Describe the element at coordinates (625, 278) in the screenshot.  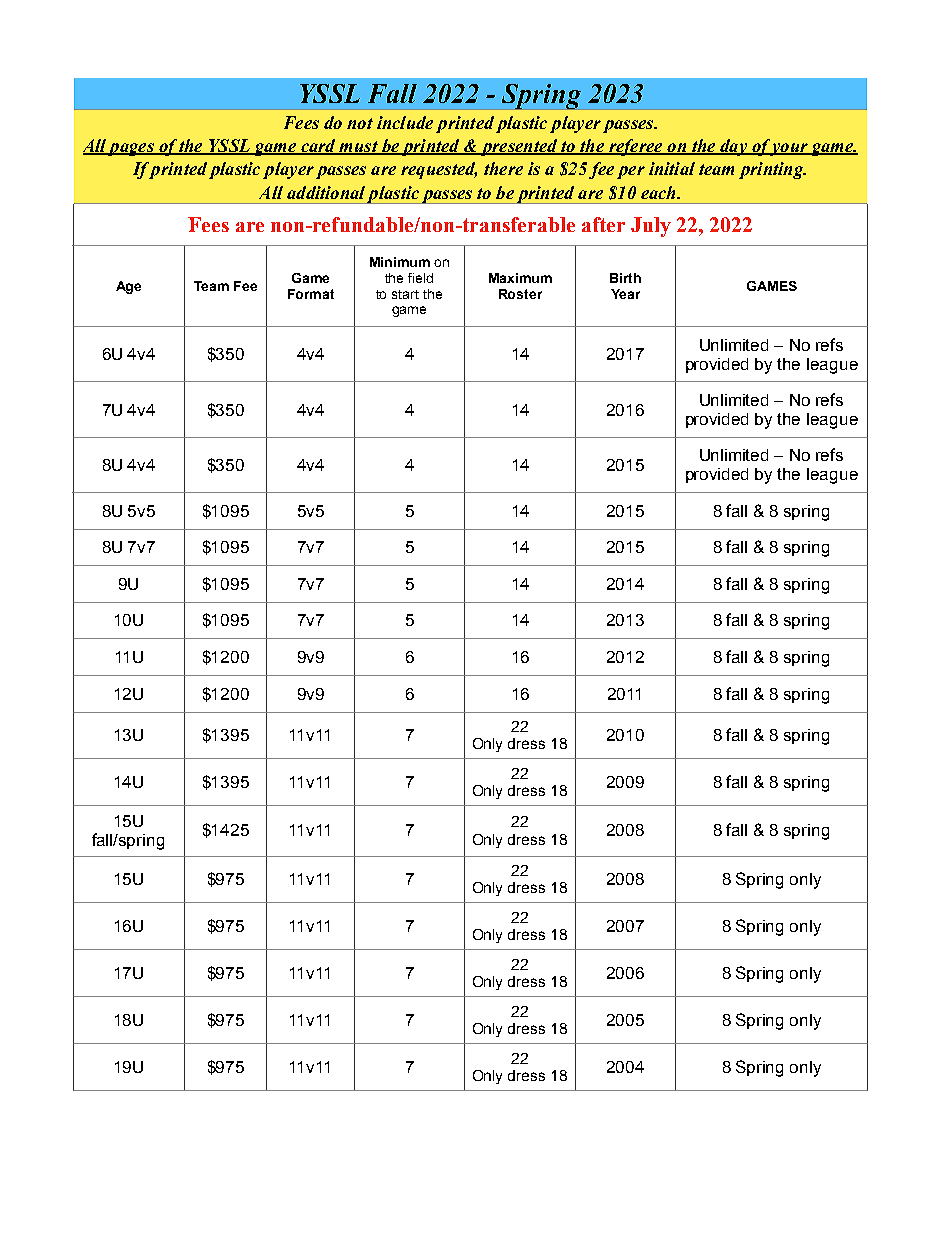
I see `Birth` at that location.
